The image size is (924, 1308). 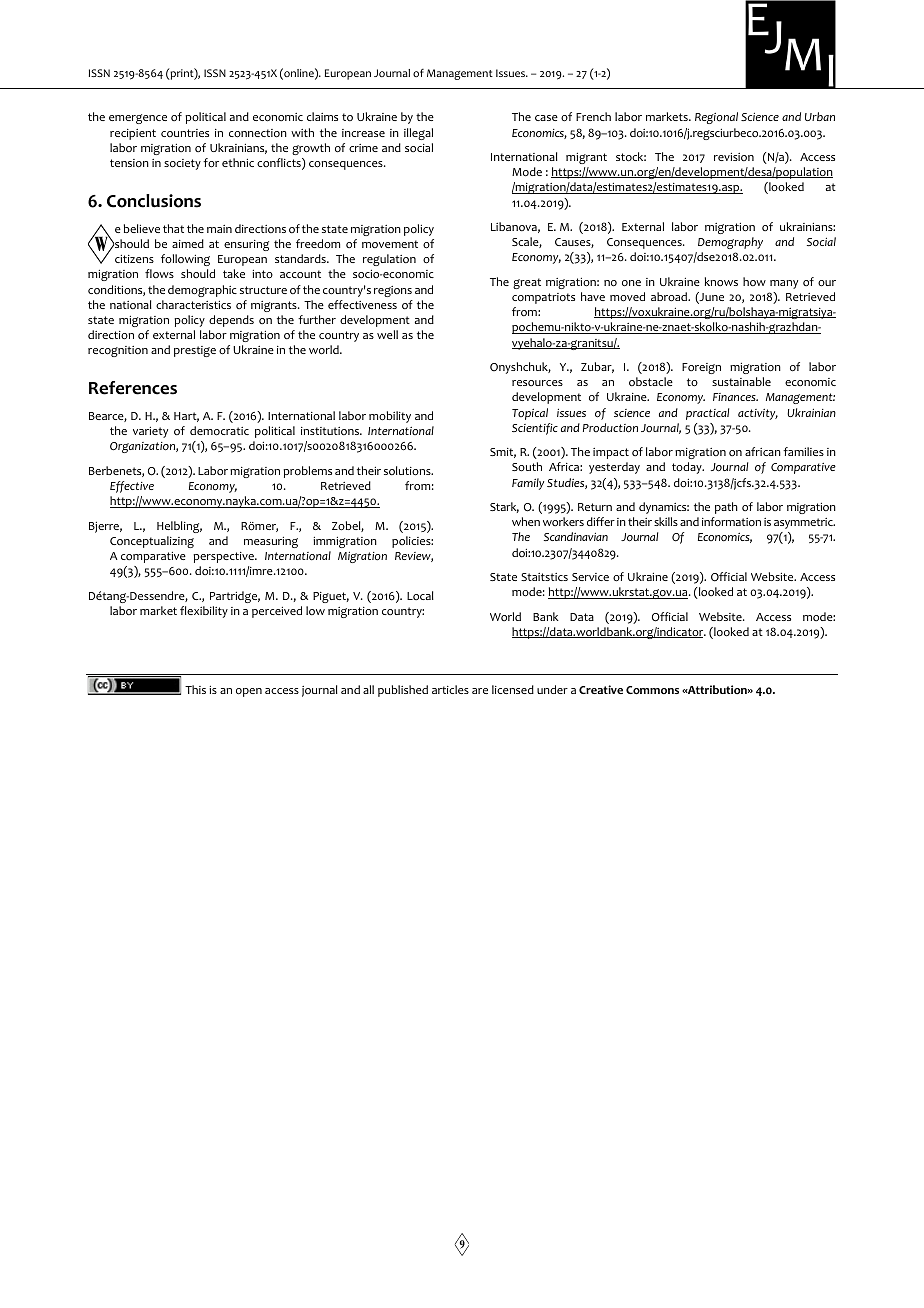 I want to click on Regional, so click(x=716, y=118).
